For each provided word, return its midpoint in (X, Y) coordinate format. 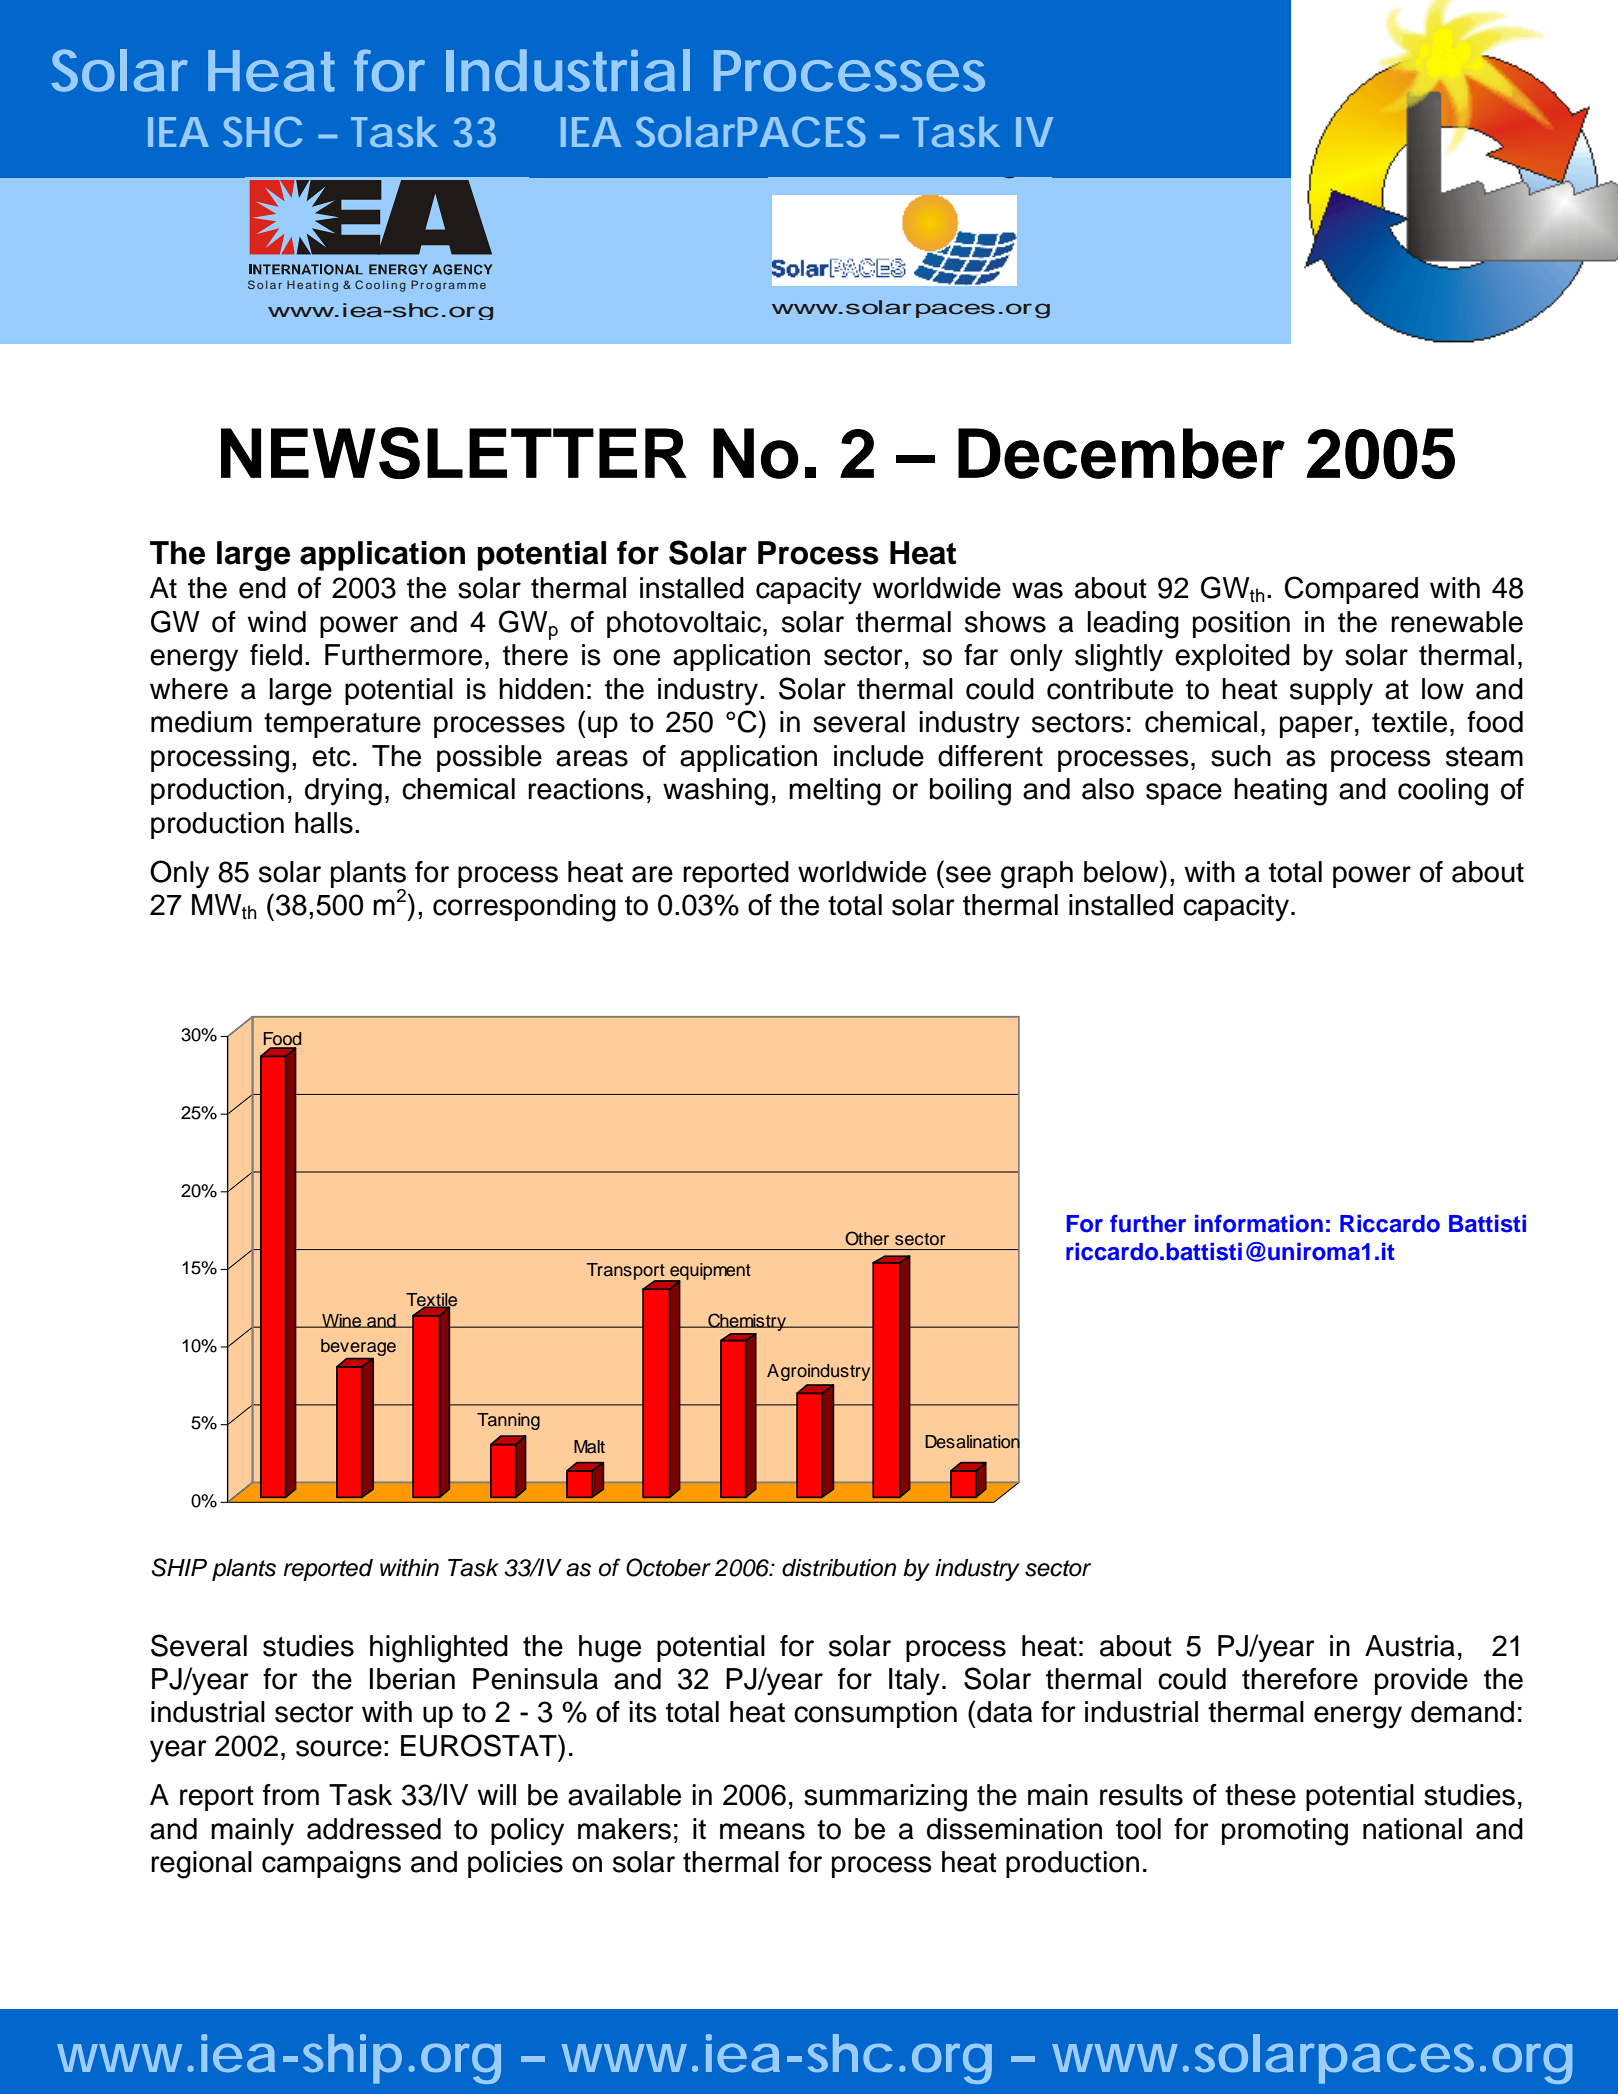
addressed (374, 1829)
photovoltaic (684, 624)
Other (867, 1238)
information (1259, 1224)
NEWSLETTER (454, 453)
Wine (342, 1321)
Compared (1351, 590)
